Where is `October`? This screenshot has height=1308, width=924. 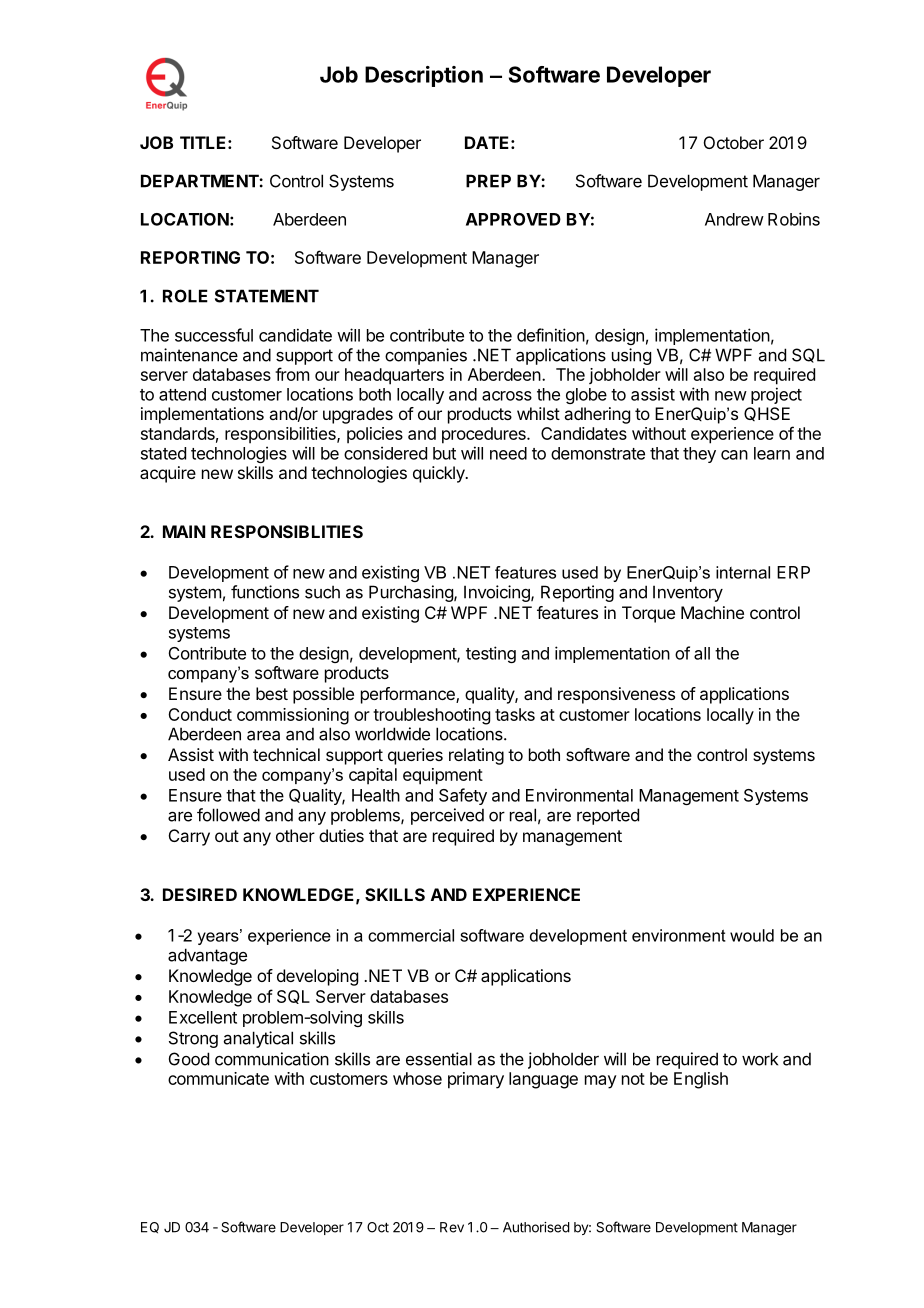
October is located at coordinates (734, 142).
